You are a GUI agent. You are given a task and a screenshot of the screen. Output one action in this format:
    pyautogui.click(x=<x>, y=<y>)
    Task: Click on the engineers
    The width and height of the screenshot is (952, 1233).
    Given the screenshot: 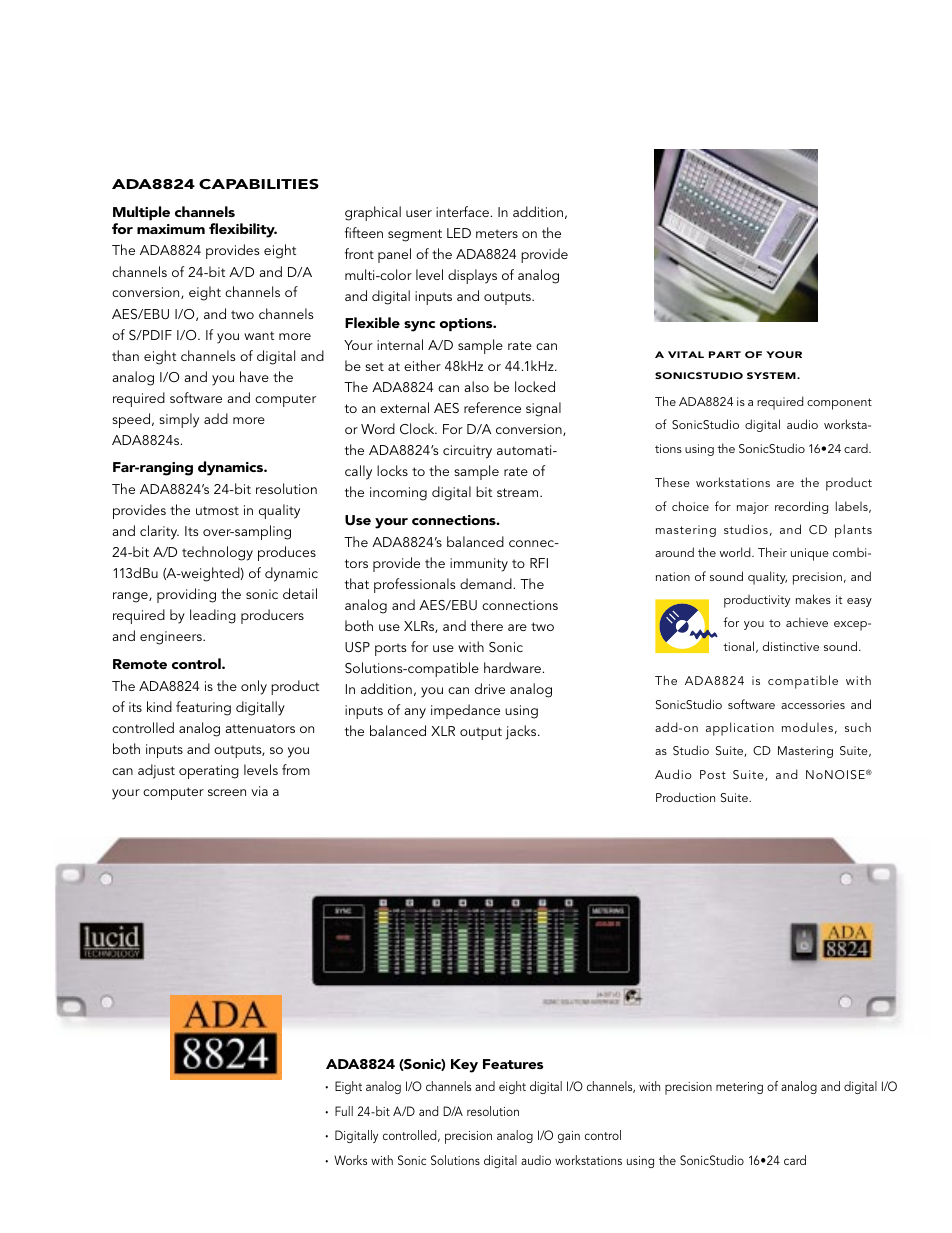 What is the action you would take?
    pyautogui.click(x=172, y=638)
